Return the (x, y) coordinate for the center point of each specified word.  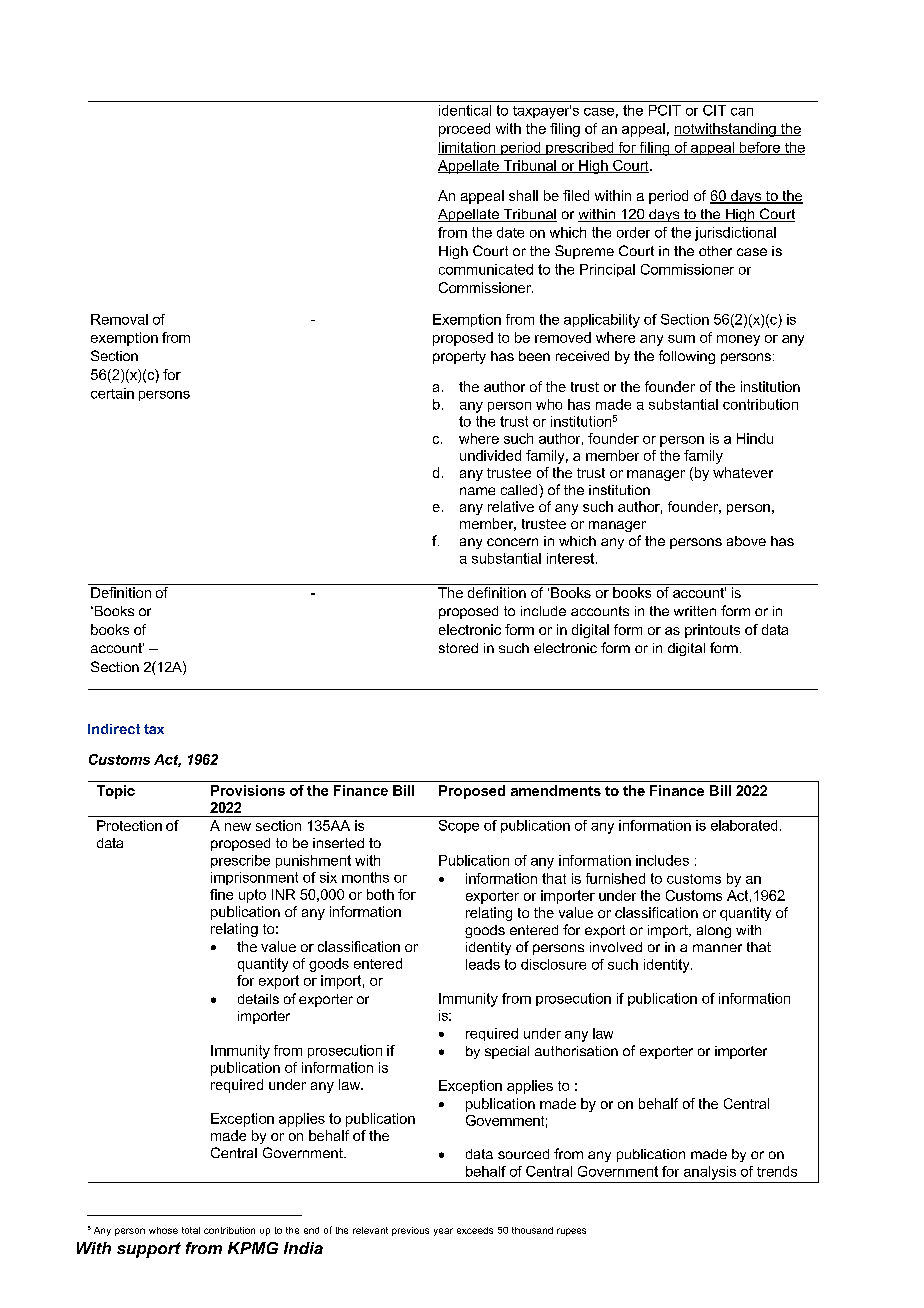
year (443, 1232)
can (742, 112)
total (191, 1230)
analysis (710, 1173)
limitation (468, 148)
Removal (119, 319)
